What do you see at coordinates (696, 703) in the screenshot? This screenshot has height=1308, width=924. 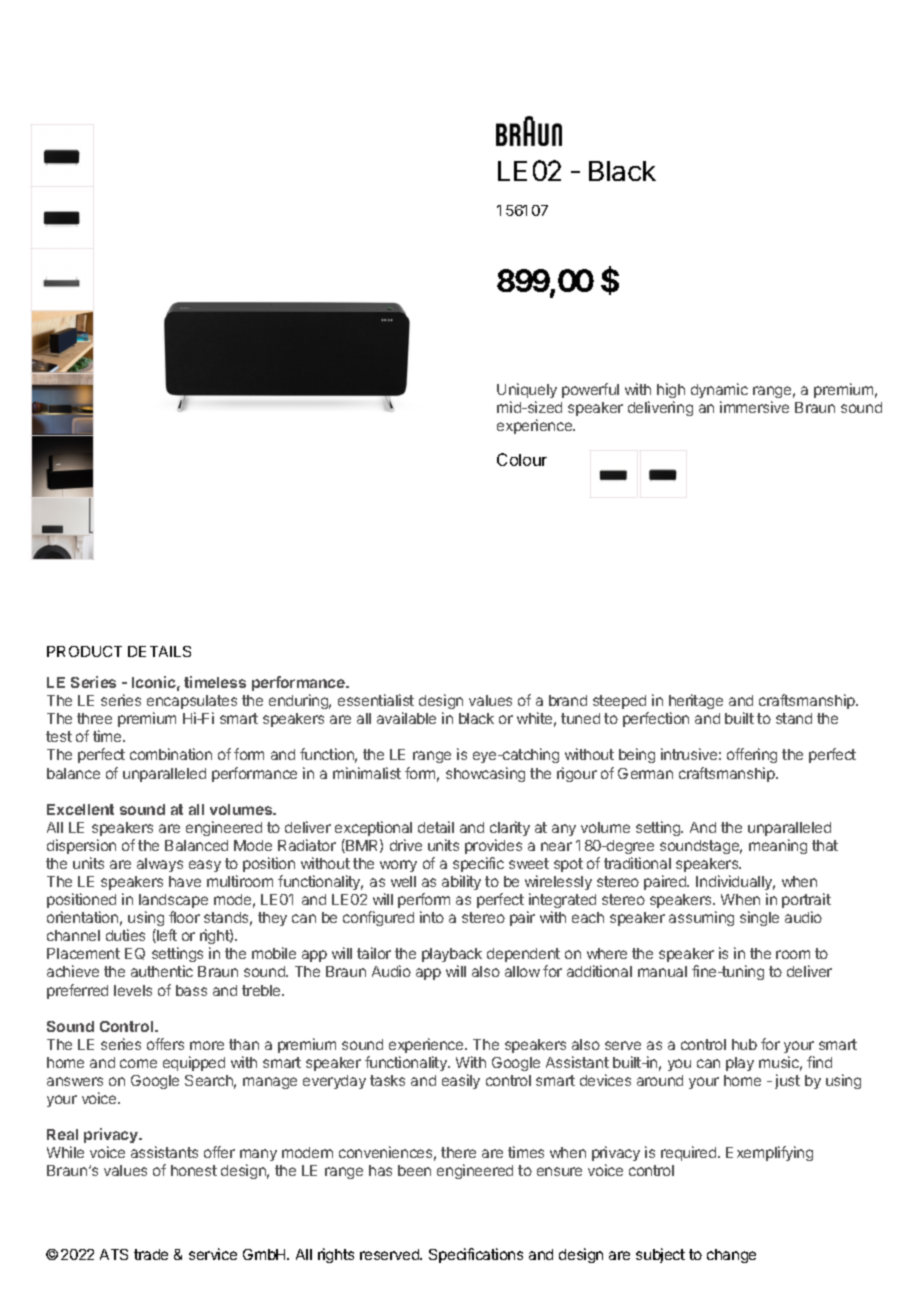 I see `heritage` at bounding box center [696, 703].
